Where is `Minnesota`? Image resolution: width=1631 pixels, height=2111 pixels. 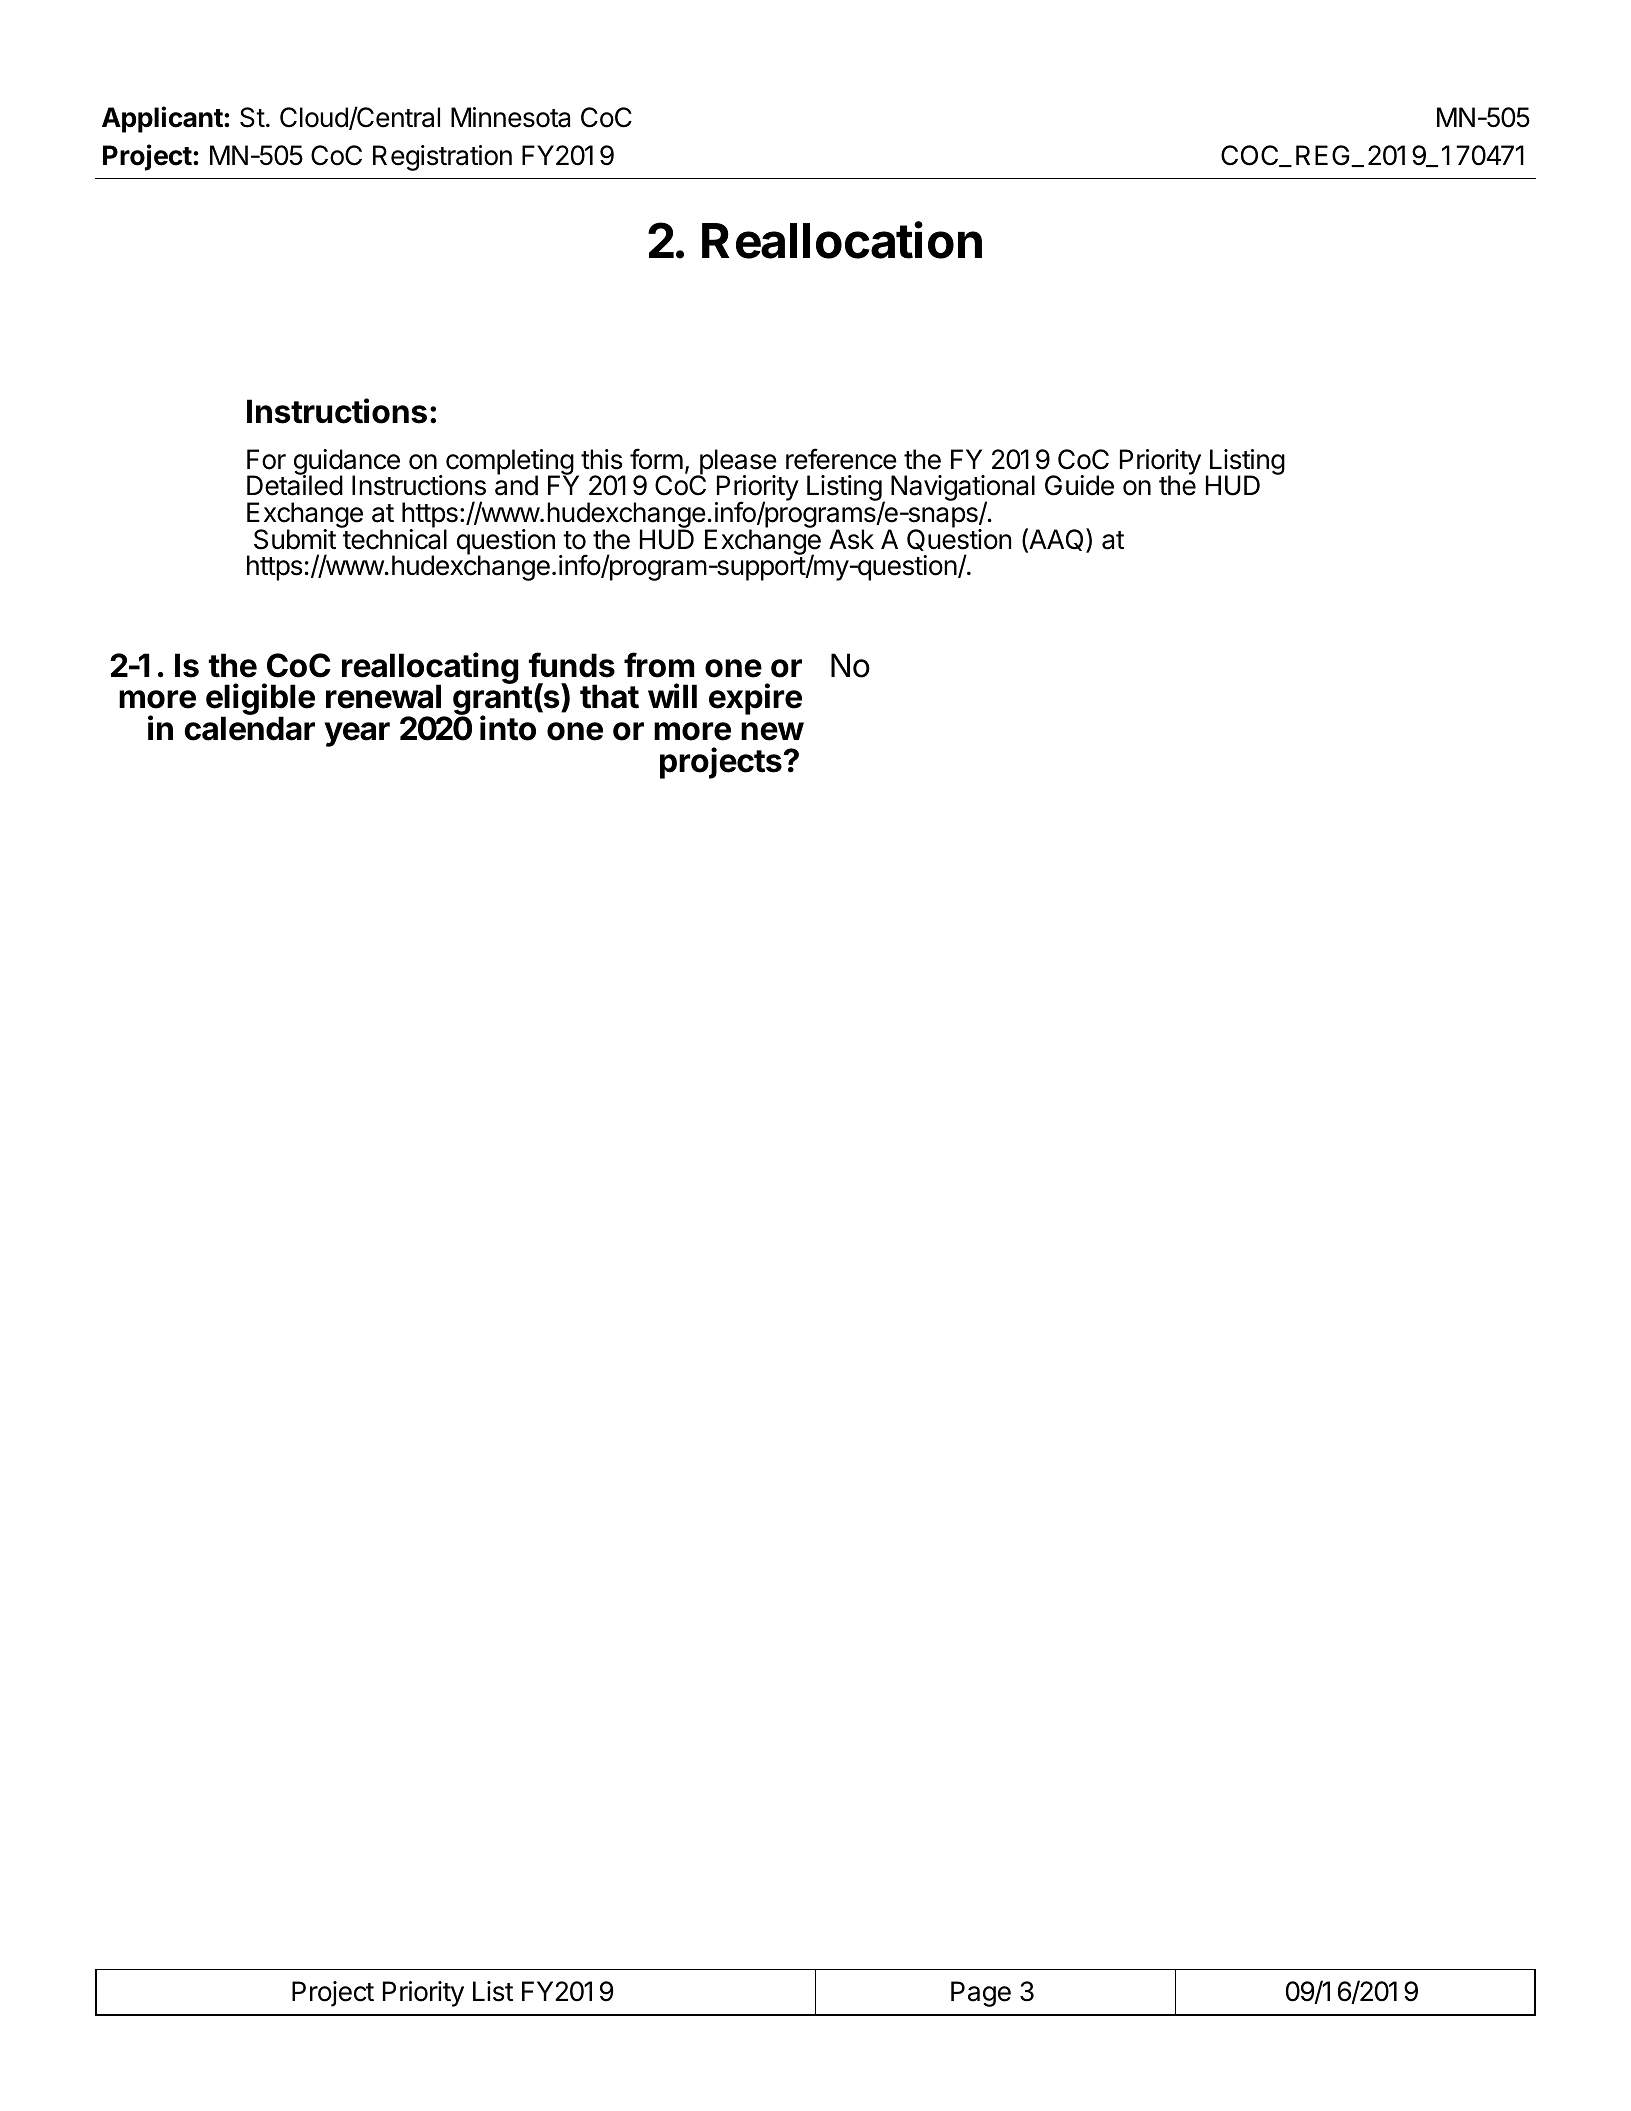
Minnesota is located at coordinates (510, 117).
